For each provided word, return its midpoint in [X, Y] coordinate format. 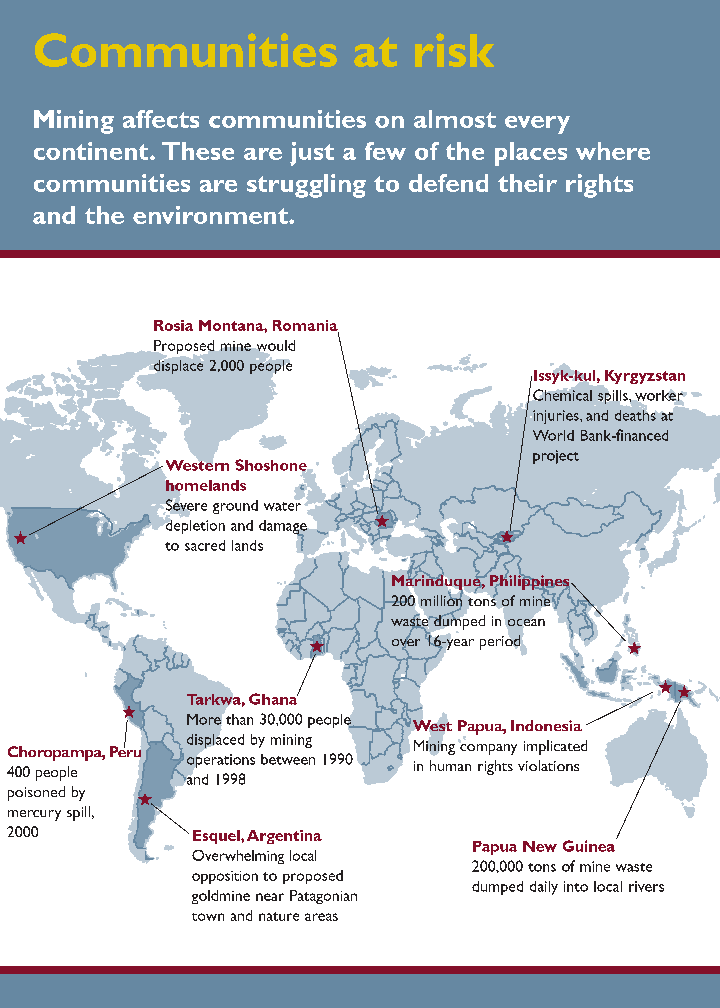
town [208, 917]
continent [92, 151]
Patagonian [323, 897]
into [576, 886]
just [312, 154]
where [613, 151]
